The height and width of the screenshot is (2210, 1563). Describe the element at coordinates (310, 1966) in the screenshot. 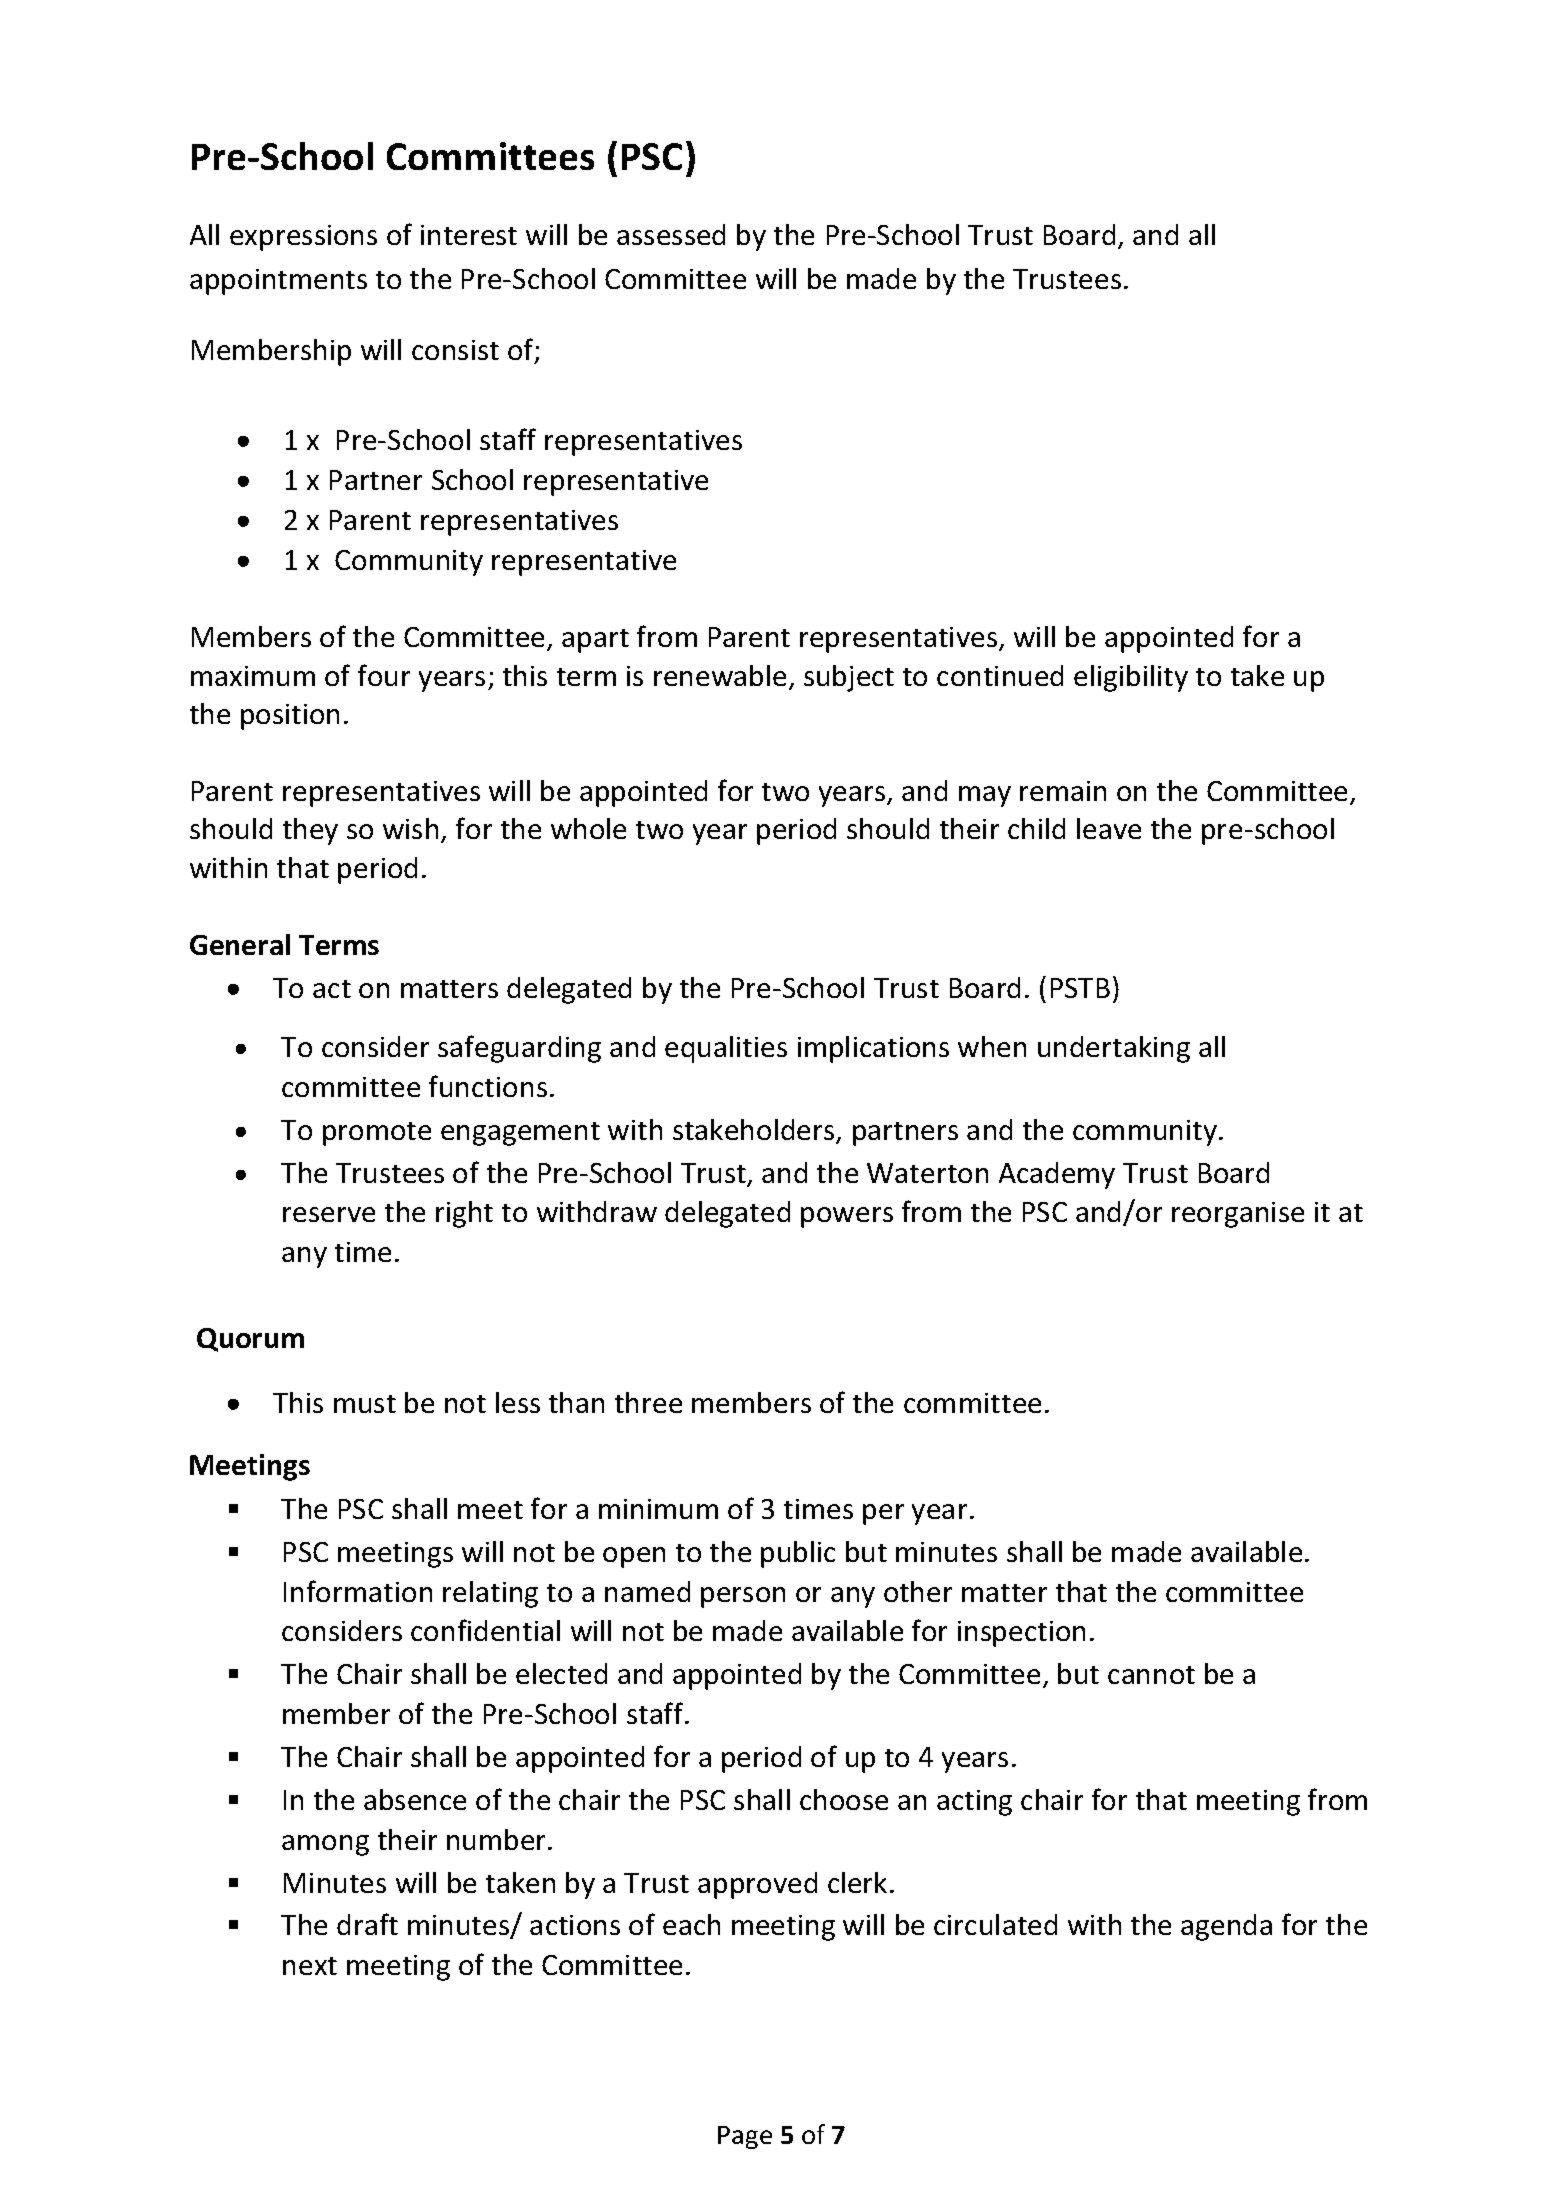

I see `next` at that location.
